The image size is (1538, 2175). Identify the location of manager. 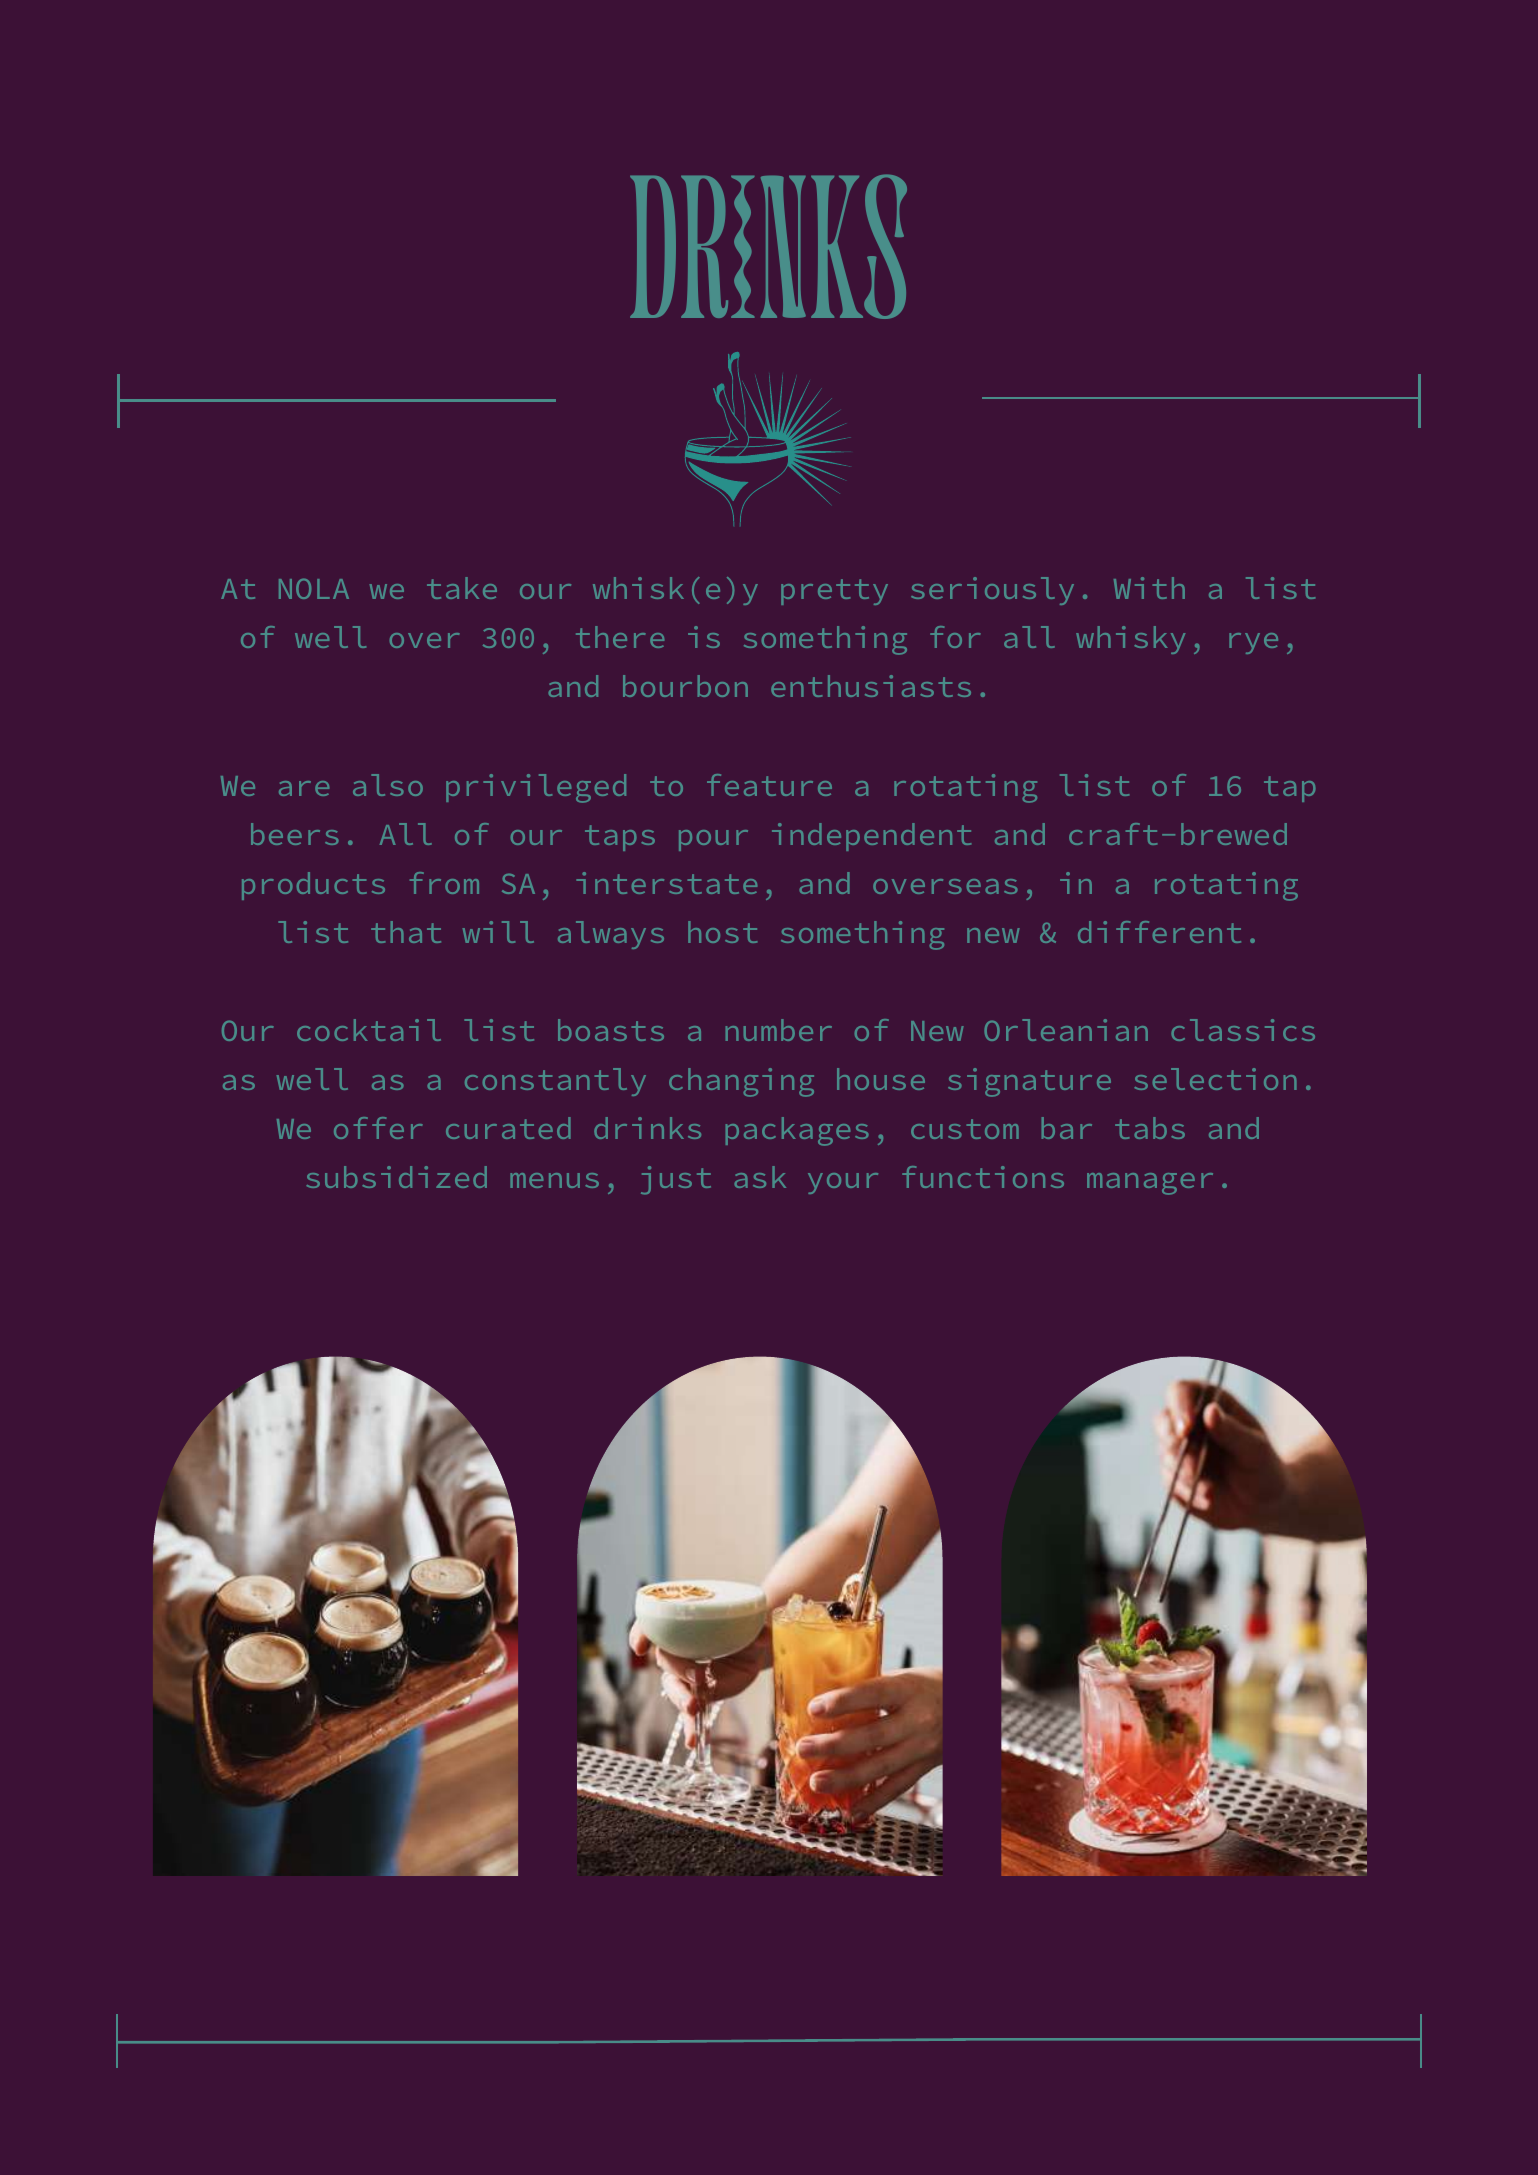
(1150, 1184).
